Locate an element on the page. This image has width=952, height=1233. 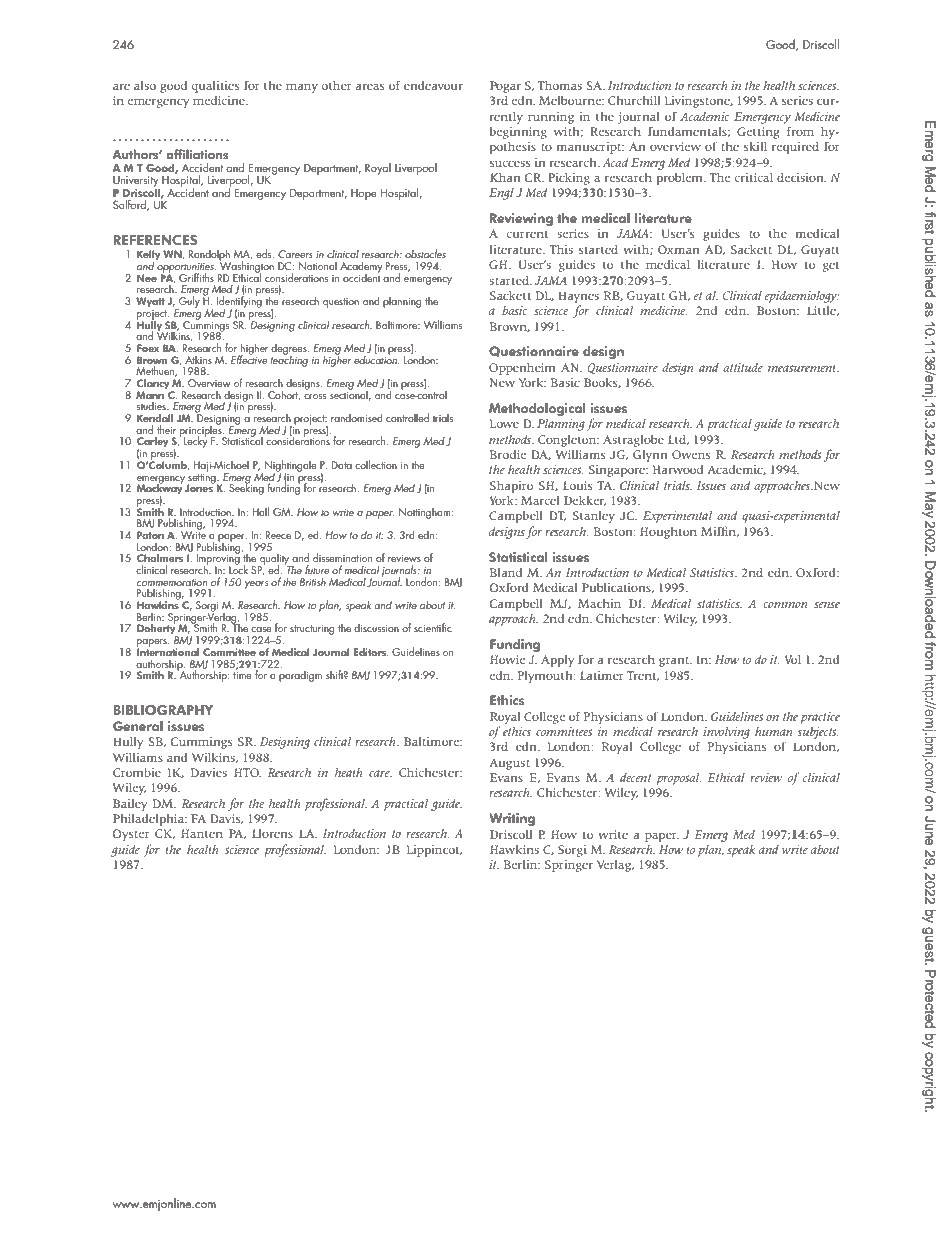
proposal is located at coordinates (679, 778).
